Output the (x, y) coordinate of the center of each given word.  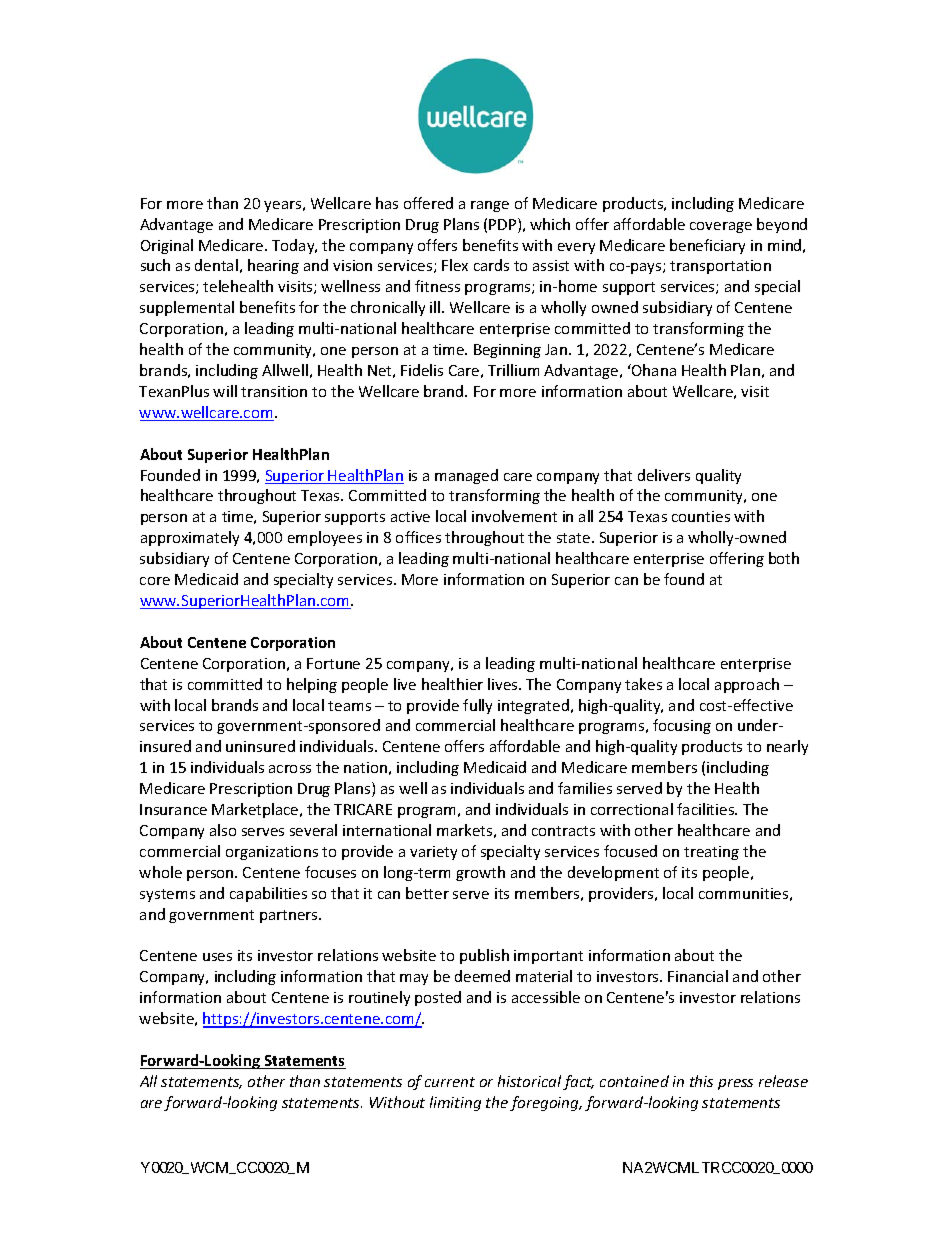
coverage (721, 227)
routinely (379, 998)
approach (747, 685)
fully (477, 706)
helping (312, 685)
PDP (504, 225)
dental (216, 265)
